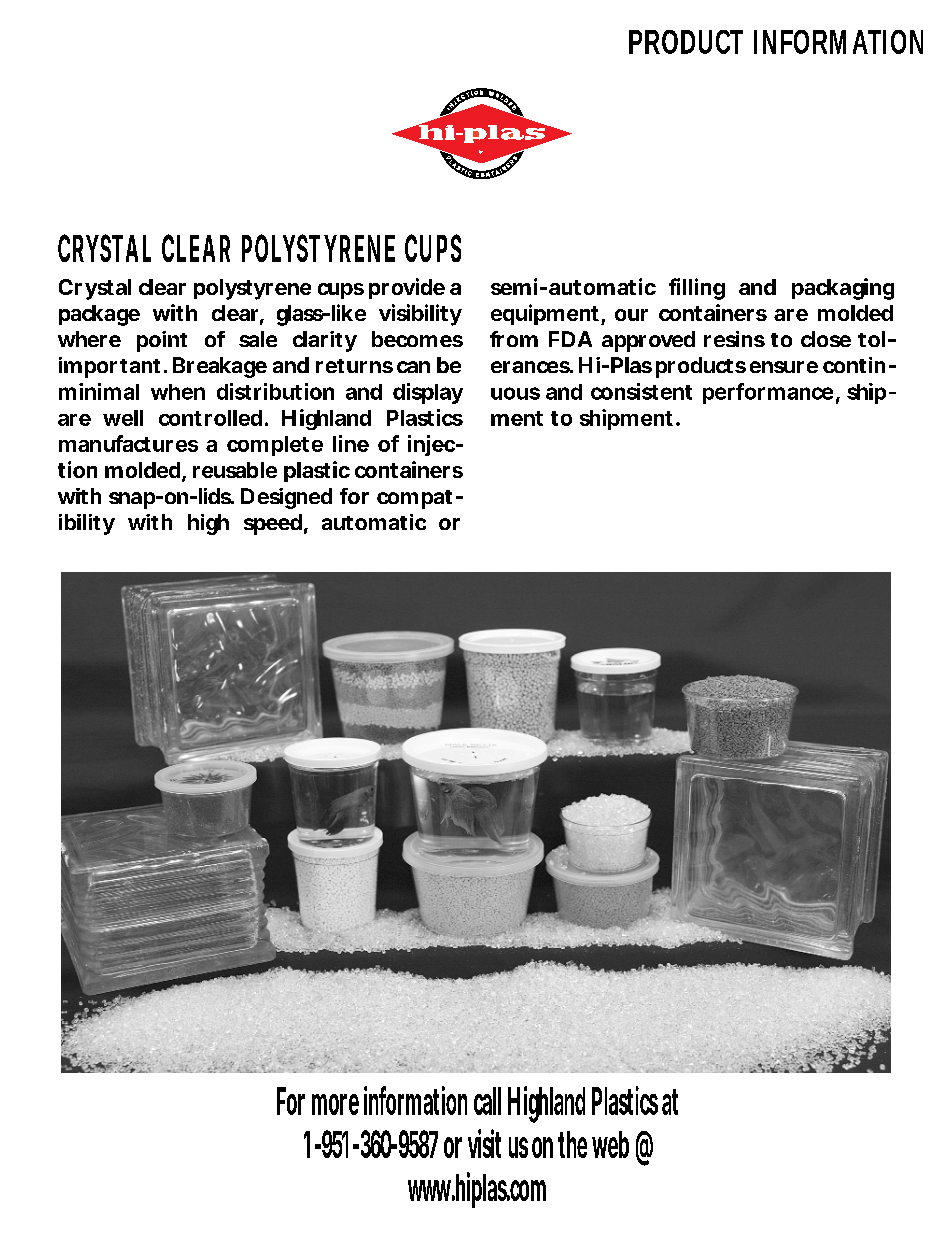 This page has height=1233, width=952. Describe the element at coordinates (572, 1144) in the page. I see `the` at that location.
